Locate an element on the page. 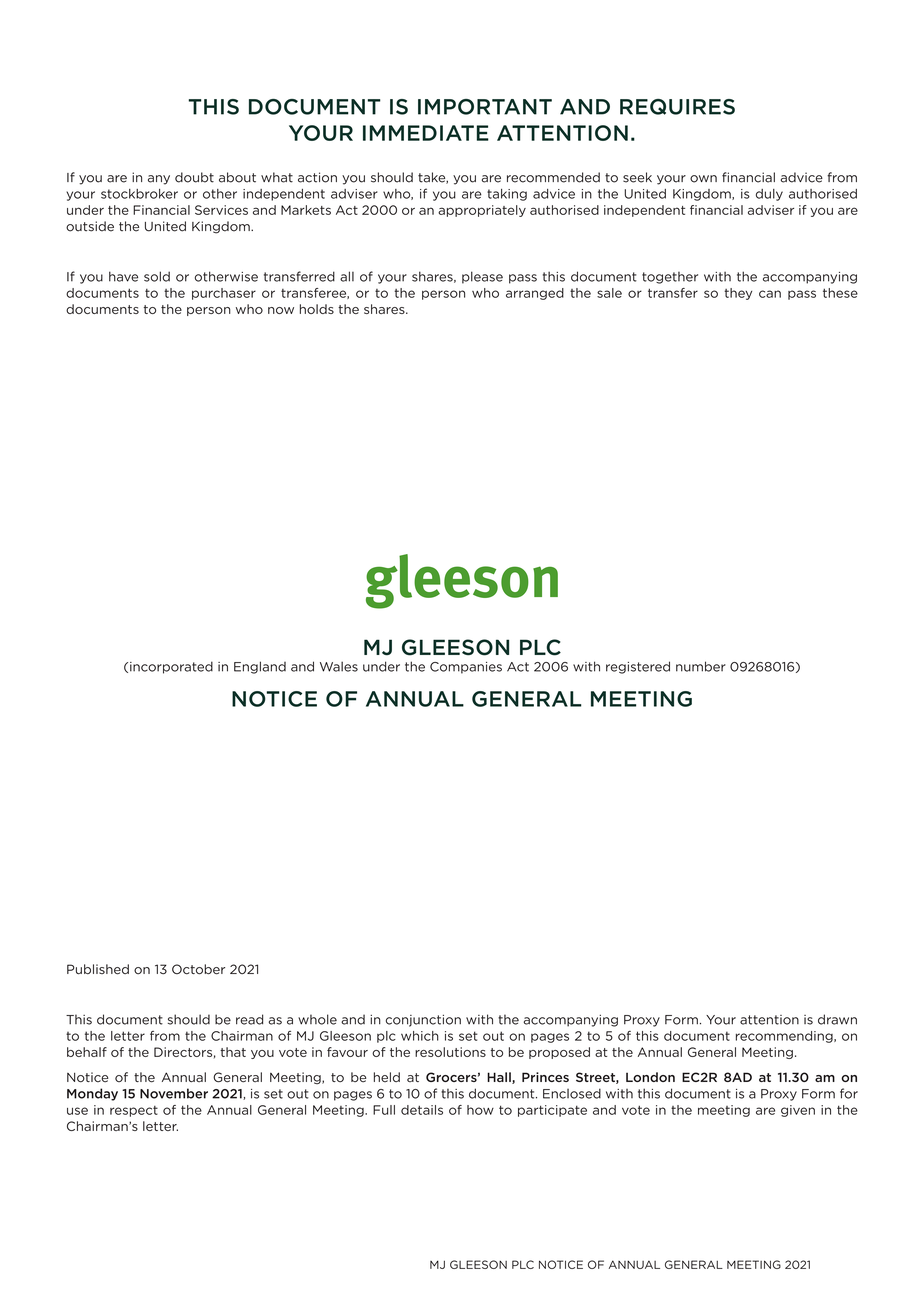  IMMEDIATE is located at coordinates (426, 133).
